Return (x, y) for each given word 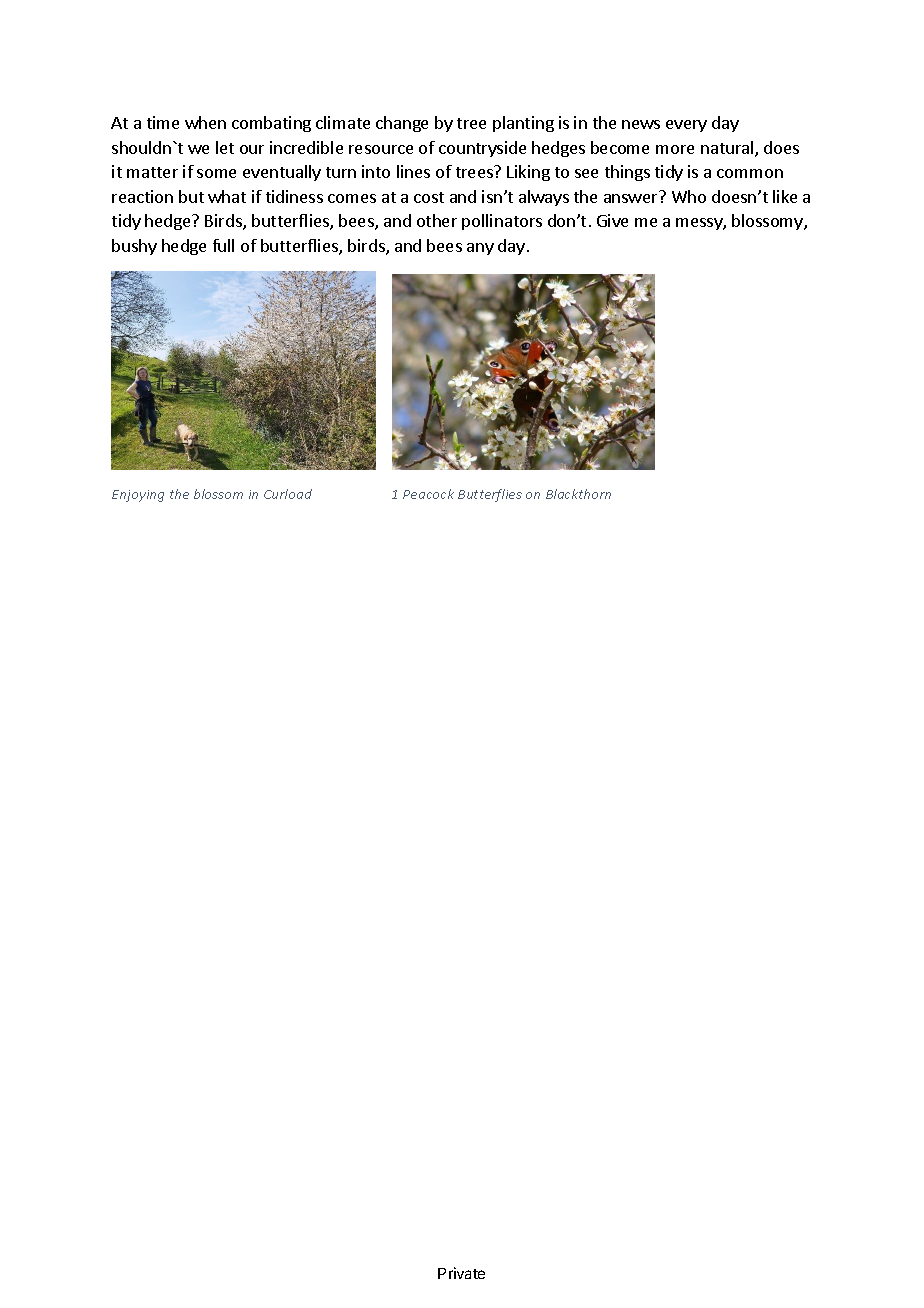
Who (689, 196)
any (480, 249)
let (225, 147)
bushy (134, 247)
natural (728, 149)
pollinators (502, 222)
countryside (482, 149)
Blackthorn (578, 494)
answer (630, 198)
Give (612, 220)
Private (461, 1273)
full (223, 245)
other (437, 220)
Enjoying (138, 496)
